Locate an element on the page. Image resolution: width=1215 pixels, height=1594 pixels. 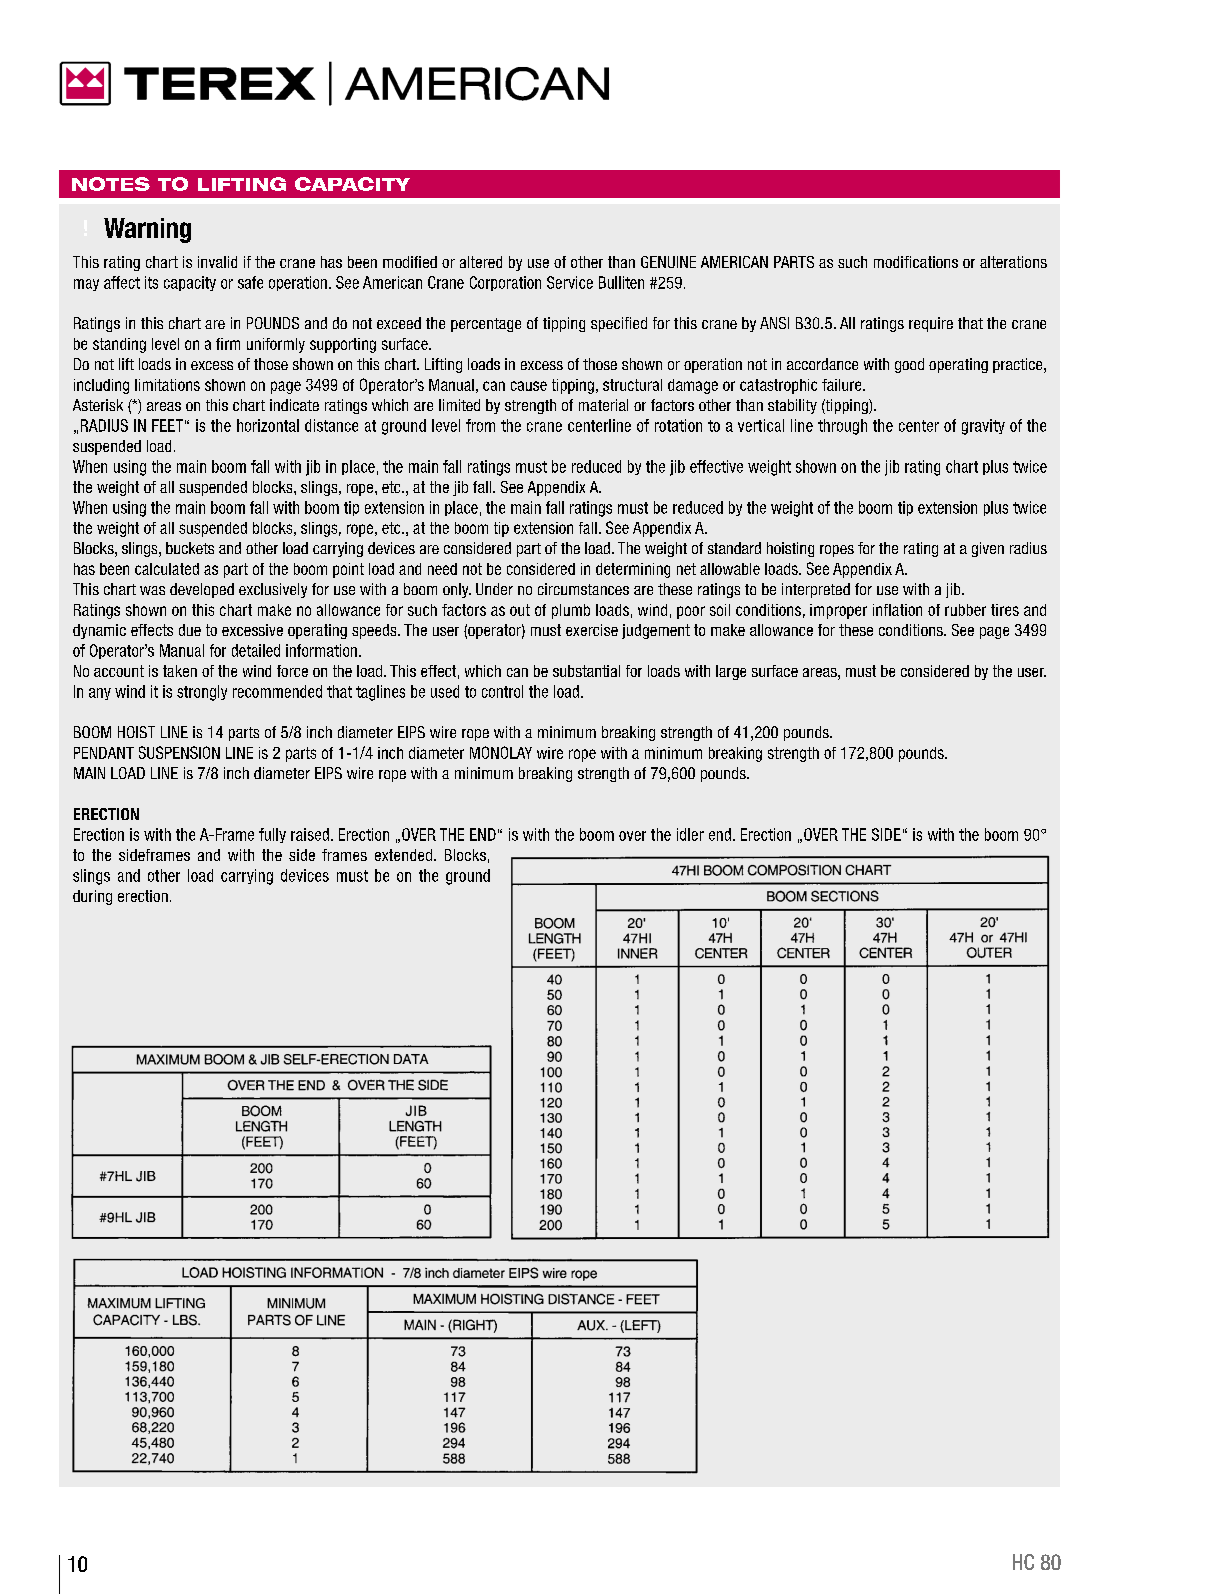
modifications is located at coordinates (916, 262).
